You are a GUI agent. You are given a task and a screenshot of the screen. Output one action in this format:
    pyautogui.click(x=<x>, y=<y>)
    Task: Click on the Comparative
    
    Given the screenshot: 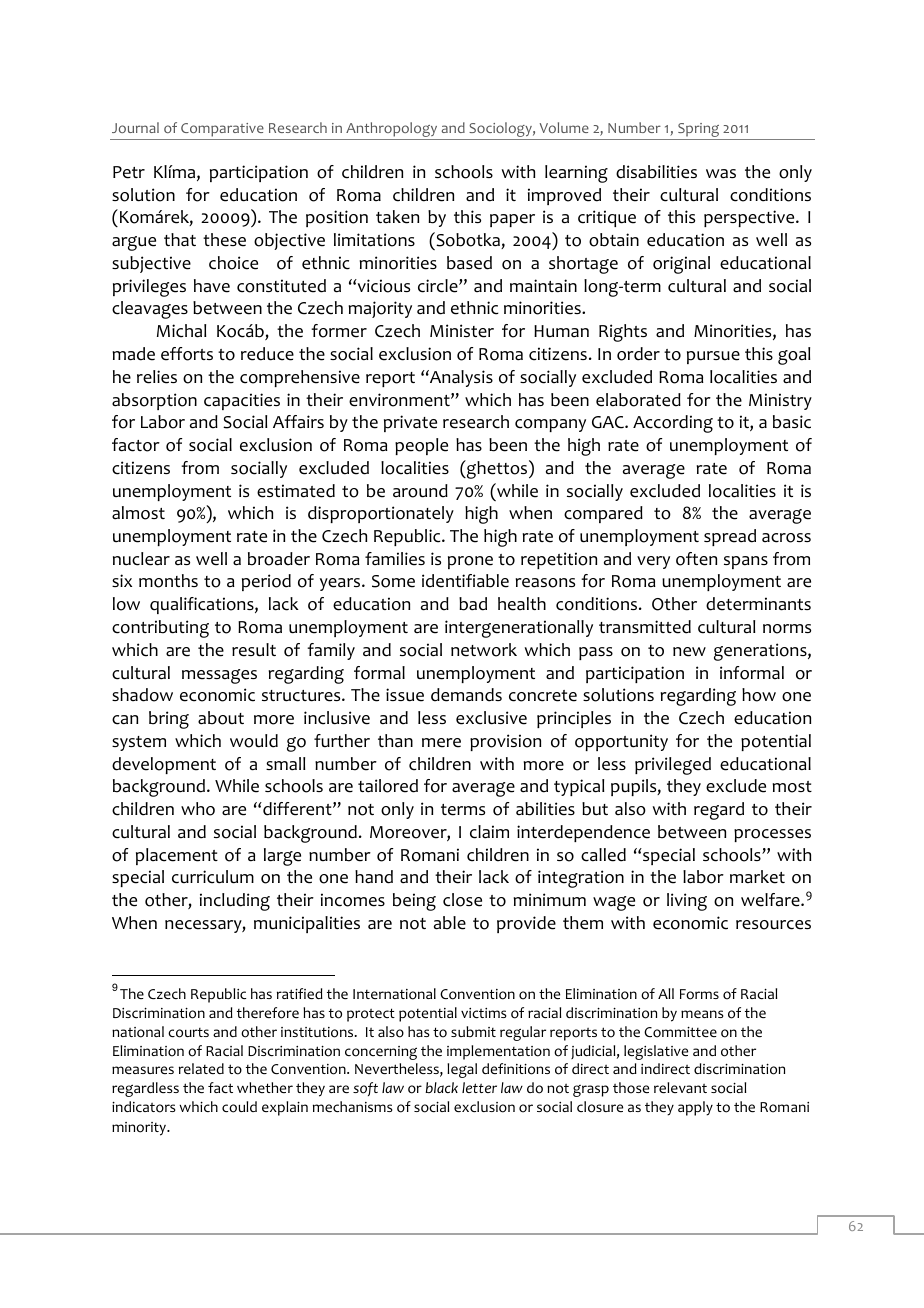 What is the action you would take?
    pyautogui.click(x=222, y=131)
